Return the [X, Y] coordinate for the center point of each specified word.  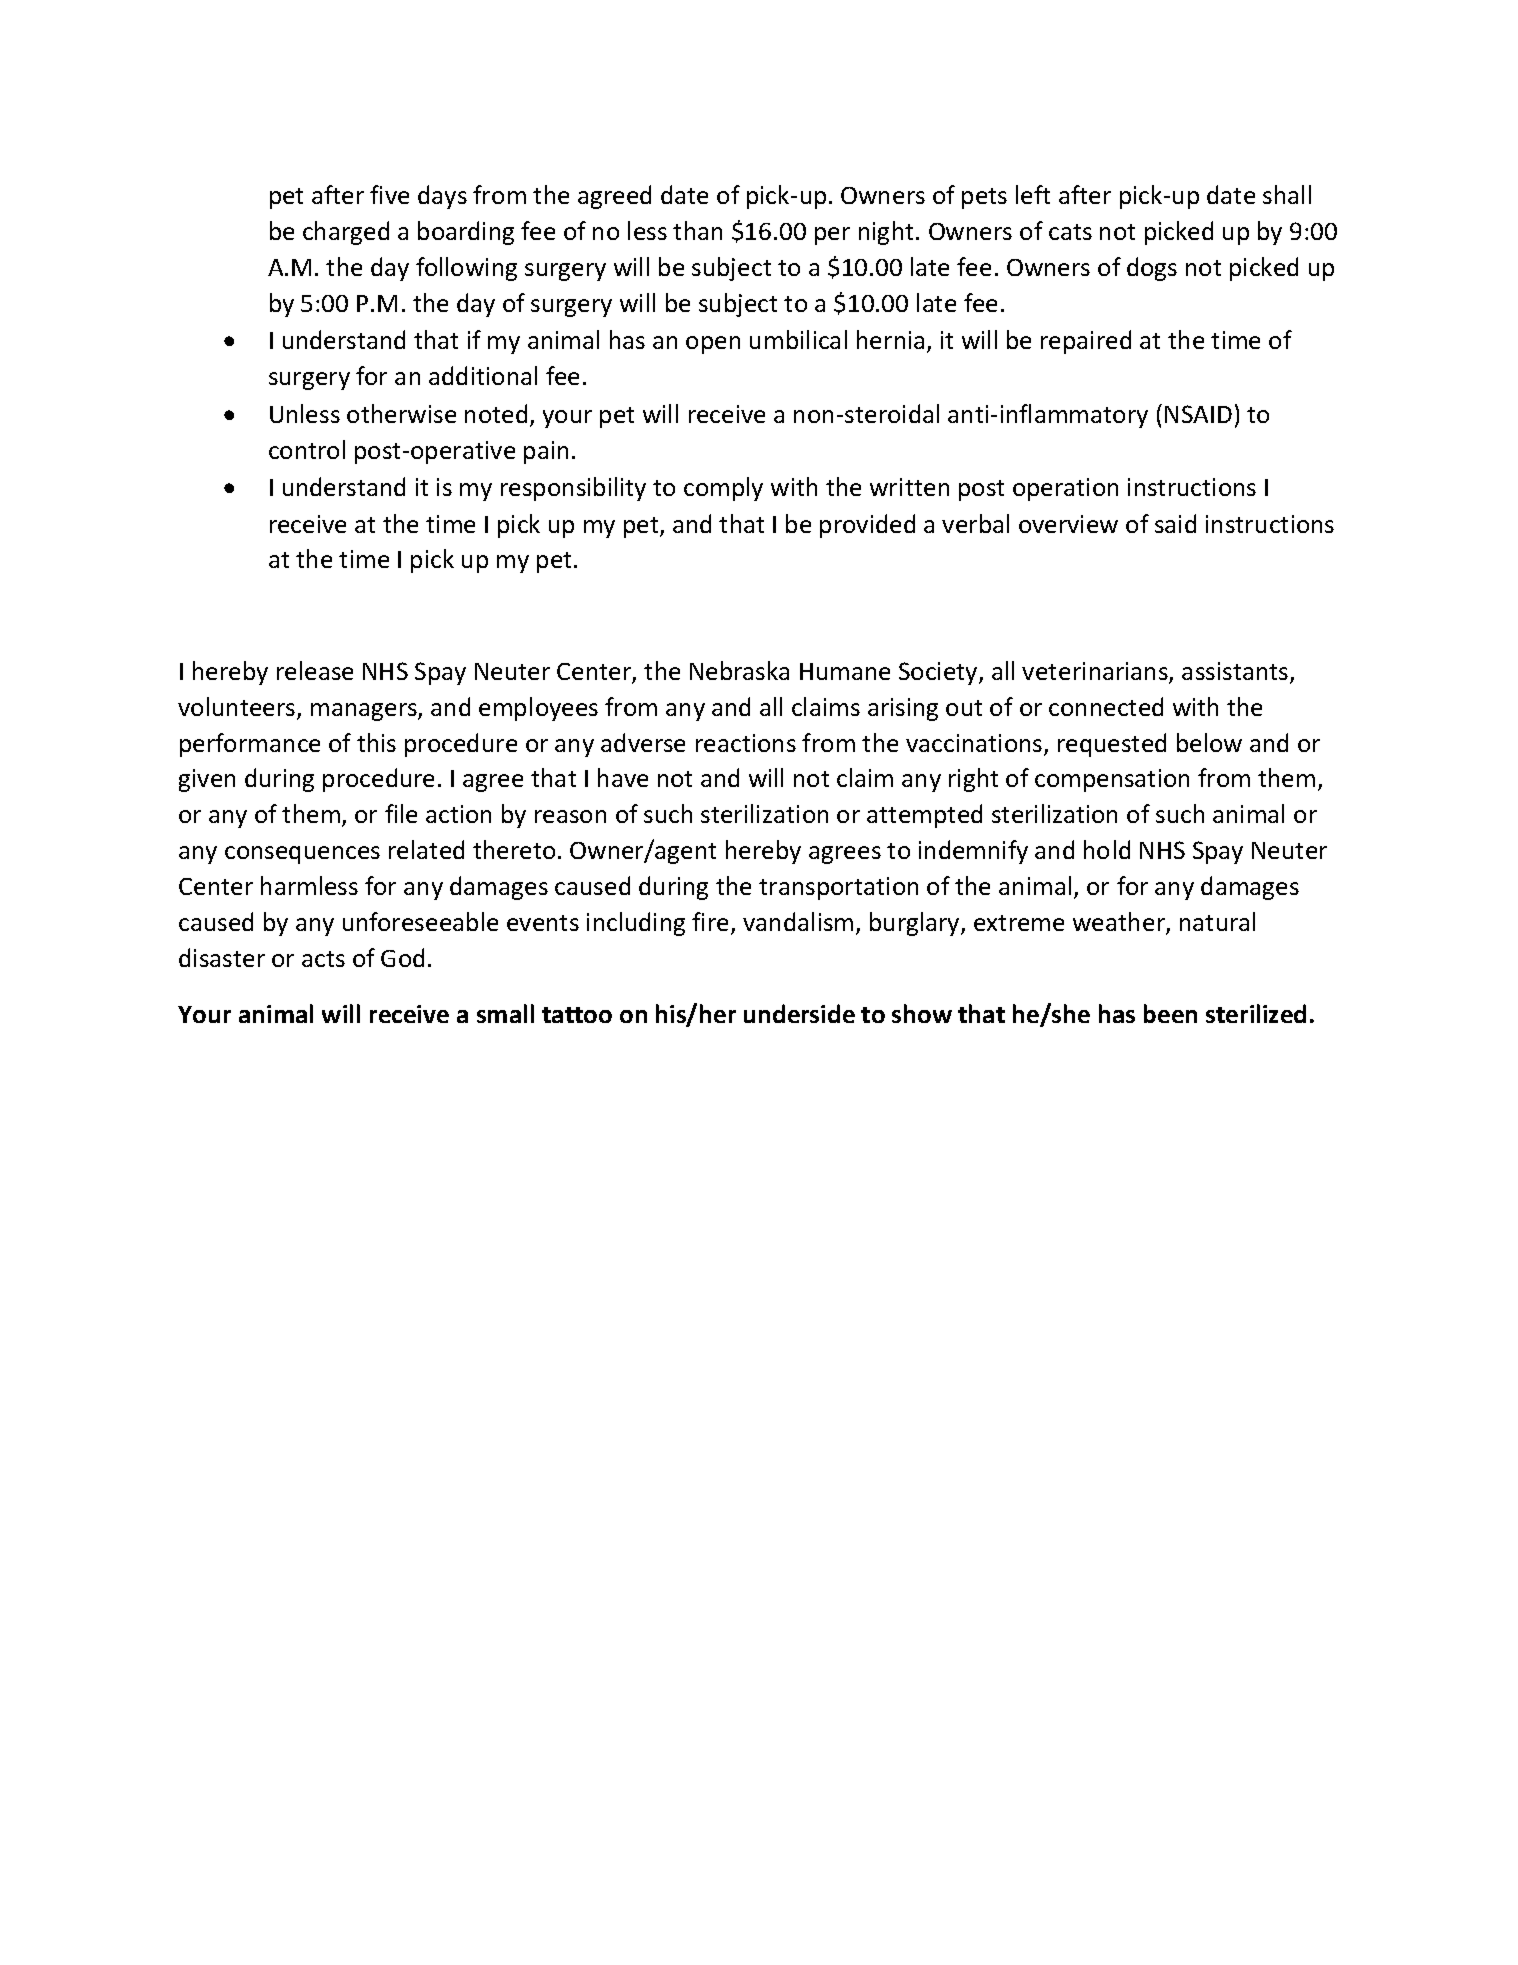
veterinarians [1096, 672]
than [697, 230]
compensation [1112, 780]
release [315, 670]
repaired [1086, 342]
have [623, 777]
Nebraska [739, 670]
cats [1070, 232]
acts [323, 959]
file [401, 813]
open [713, 345]
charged [346, 233]
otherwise [401, 413]
